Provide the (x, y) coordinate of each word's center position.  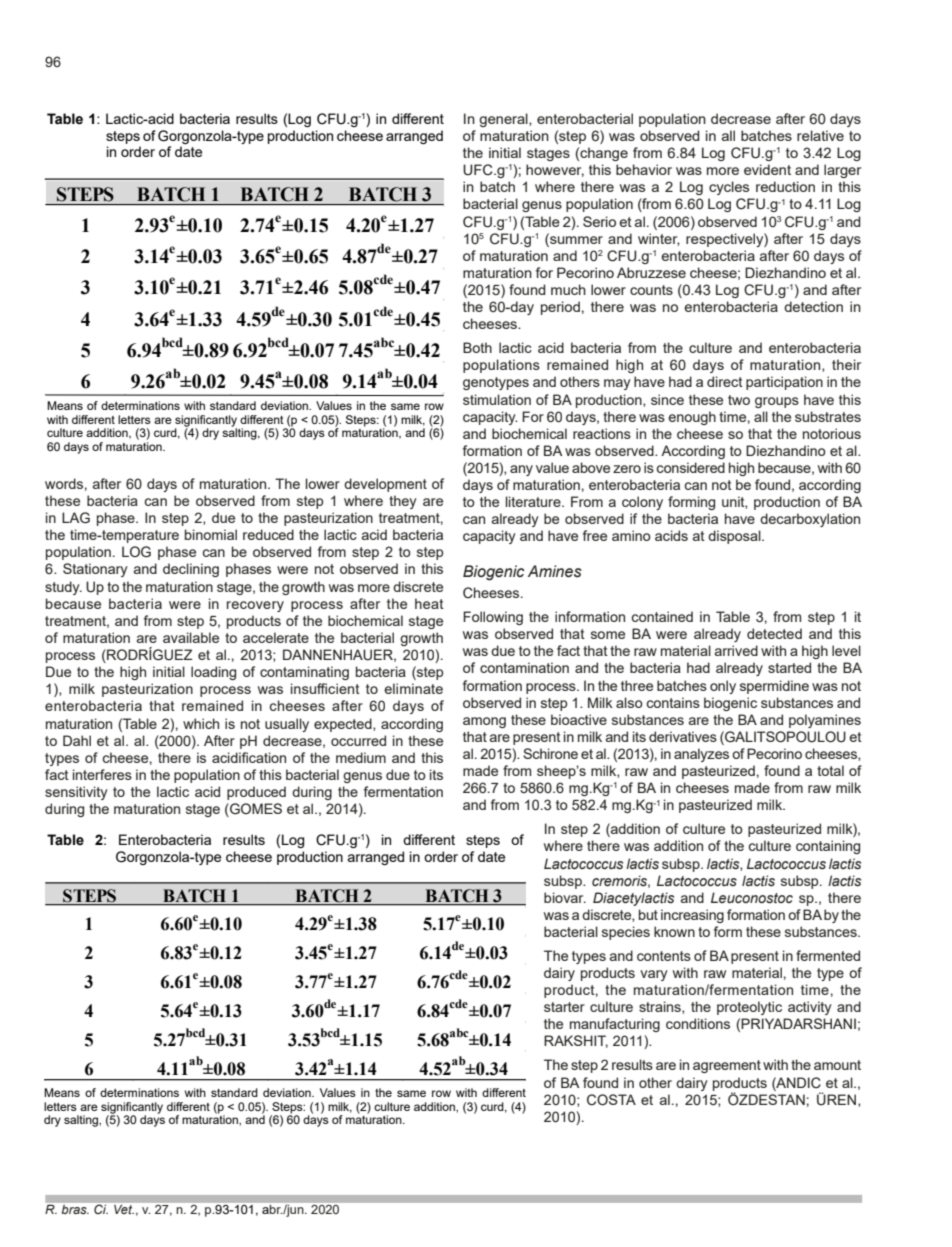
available (191, 637)
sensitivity (76, 793)
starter (564, 1007)
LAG (76, 518)
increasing (692, 916)
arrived (736, 650)
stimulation (497, 399)
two (739, 400)
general (504, 120)
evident (767, 169)
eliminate (413, 688)
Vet (124, 1209)
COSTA (611, 1100)
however (555, 170)
